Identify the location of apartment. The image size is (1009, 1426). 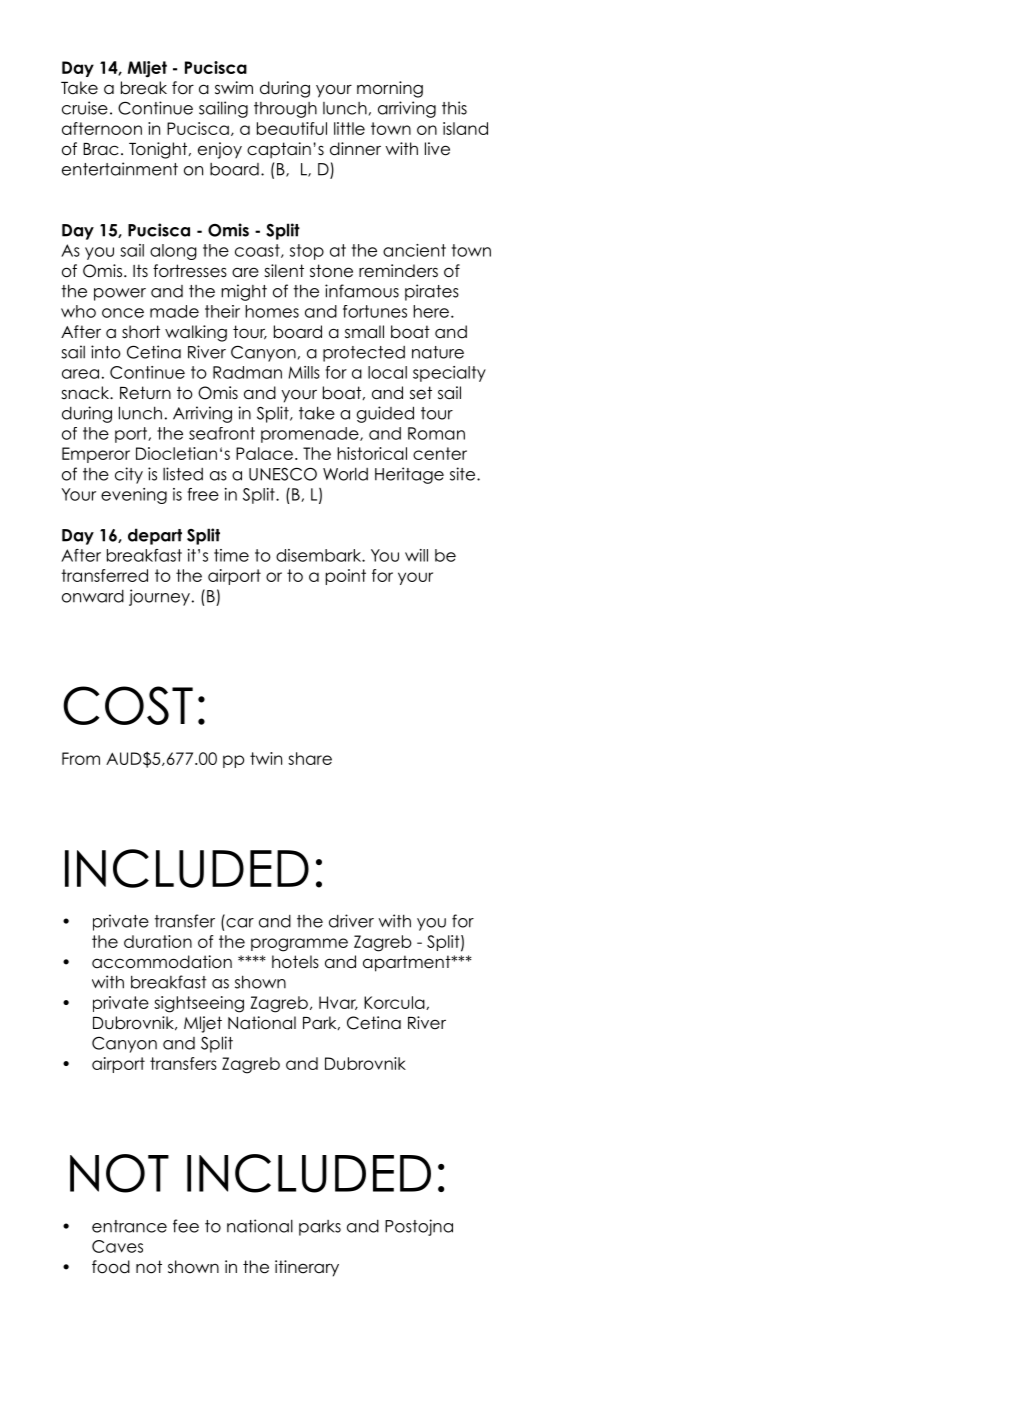
(408, 963).
